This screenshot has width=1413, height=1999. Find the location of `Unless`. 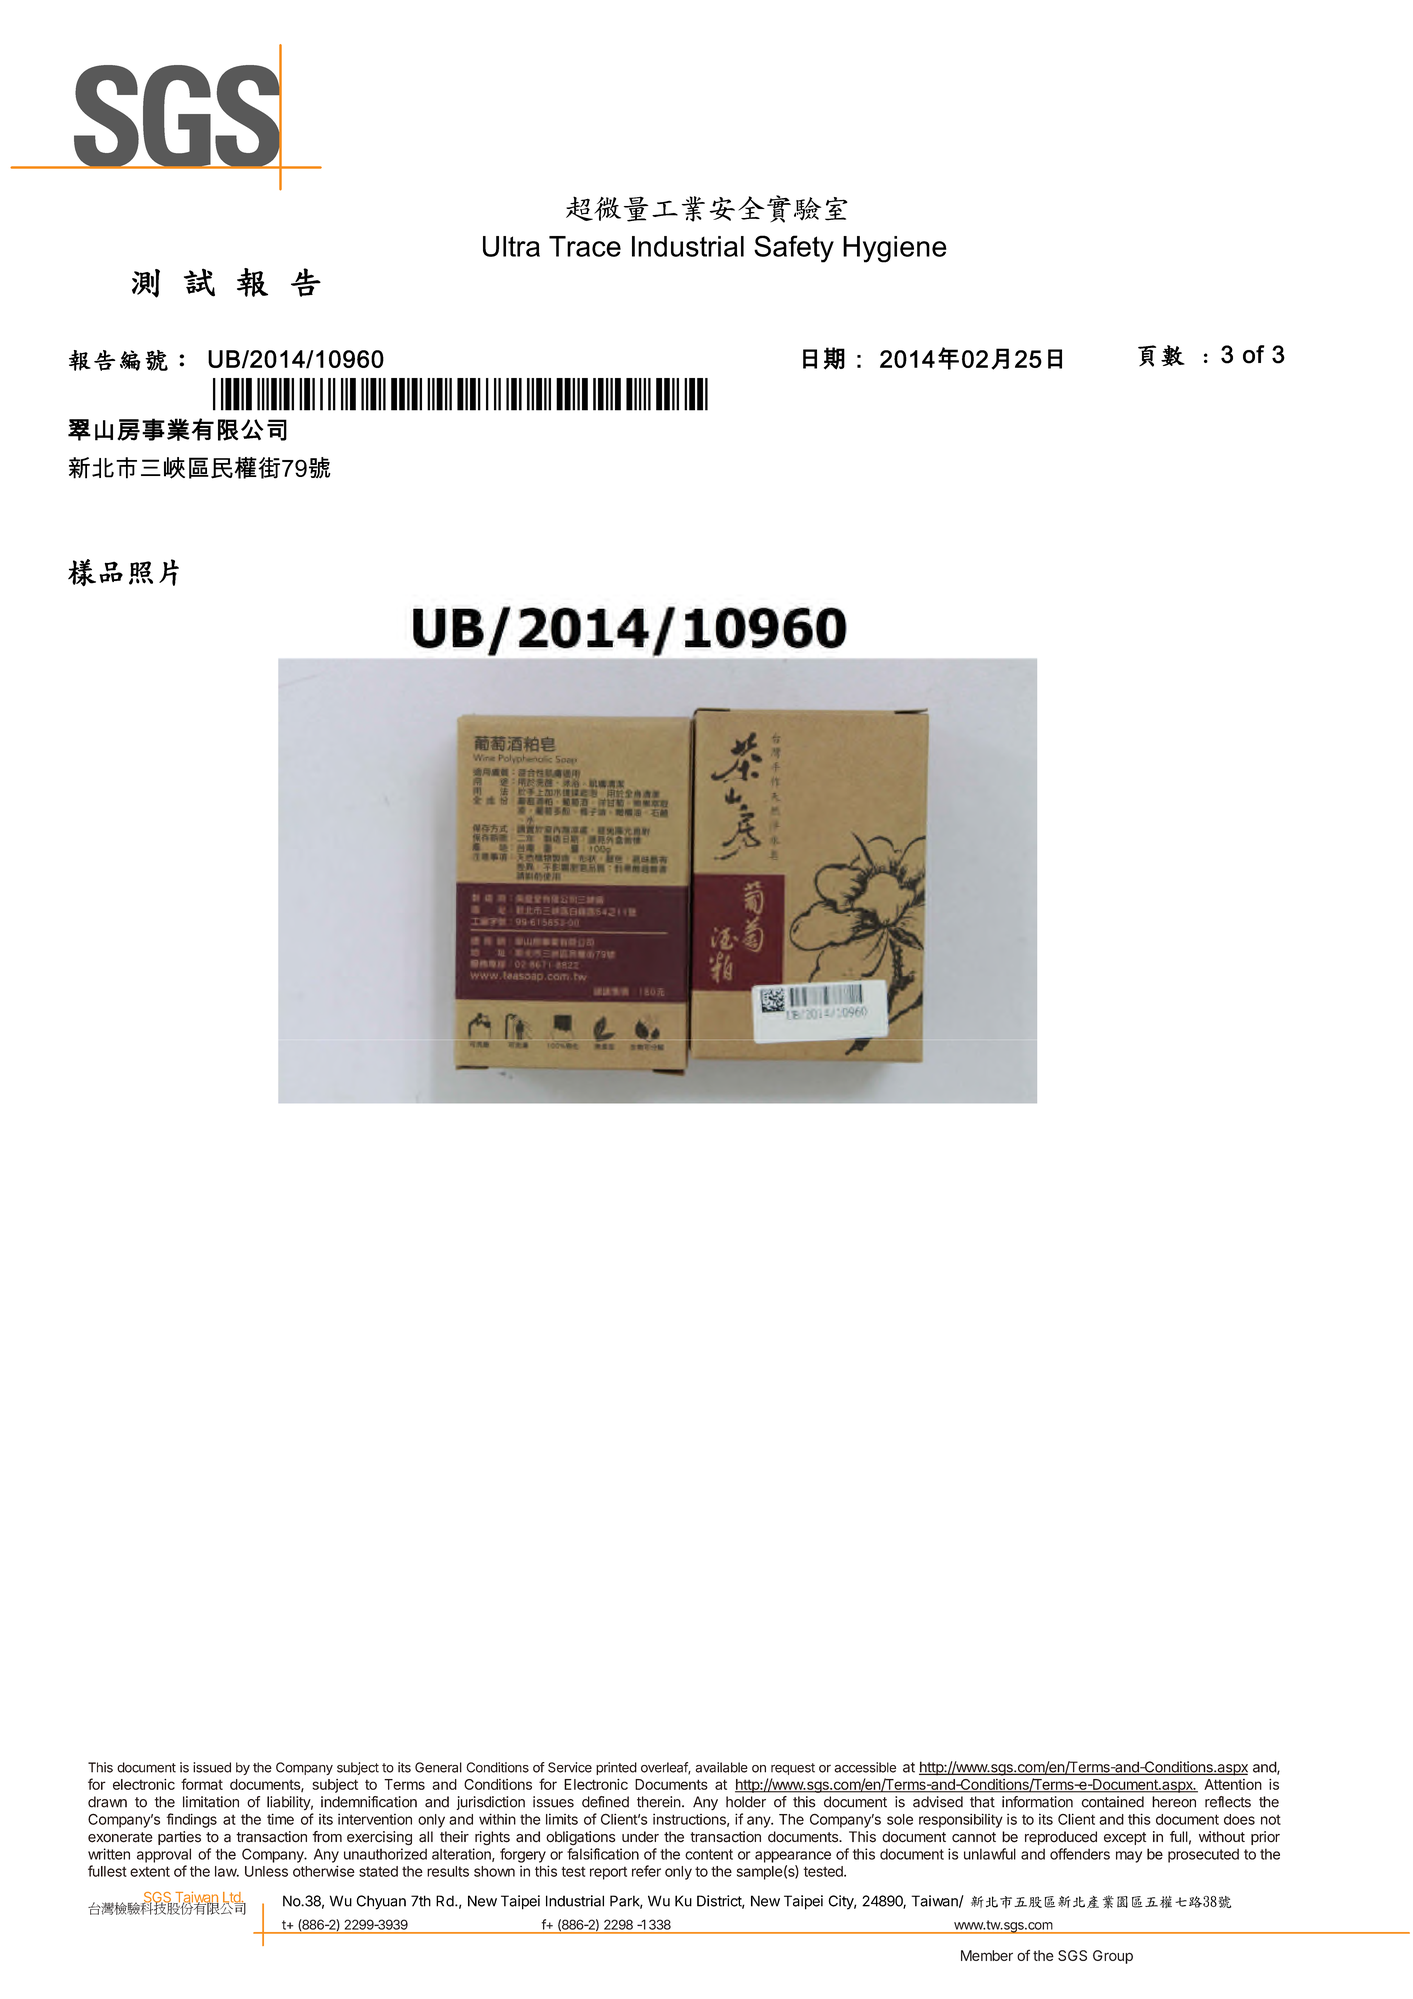

Unless is located at coordinates (266, 1871).
